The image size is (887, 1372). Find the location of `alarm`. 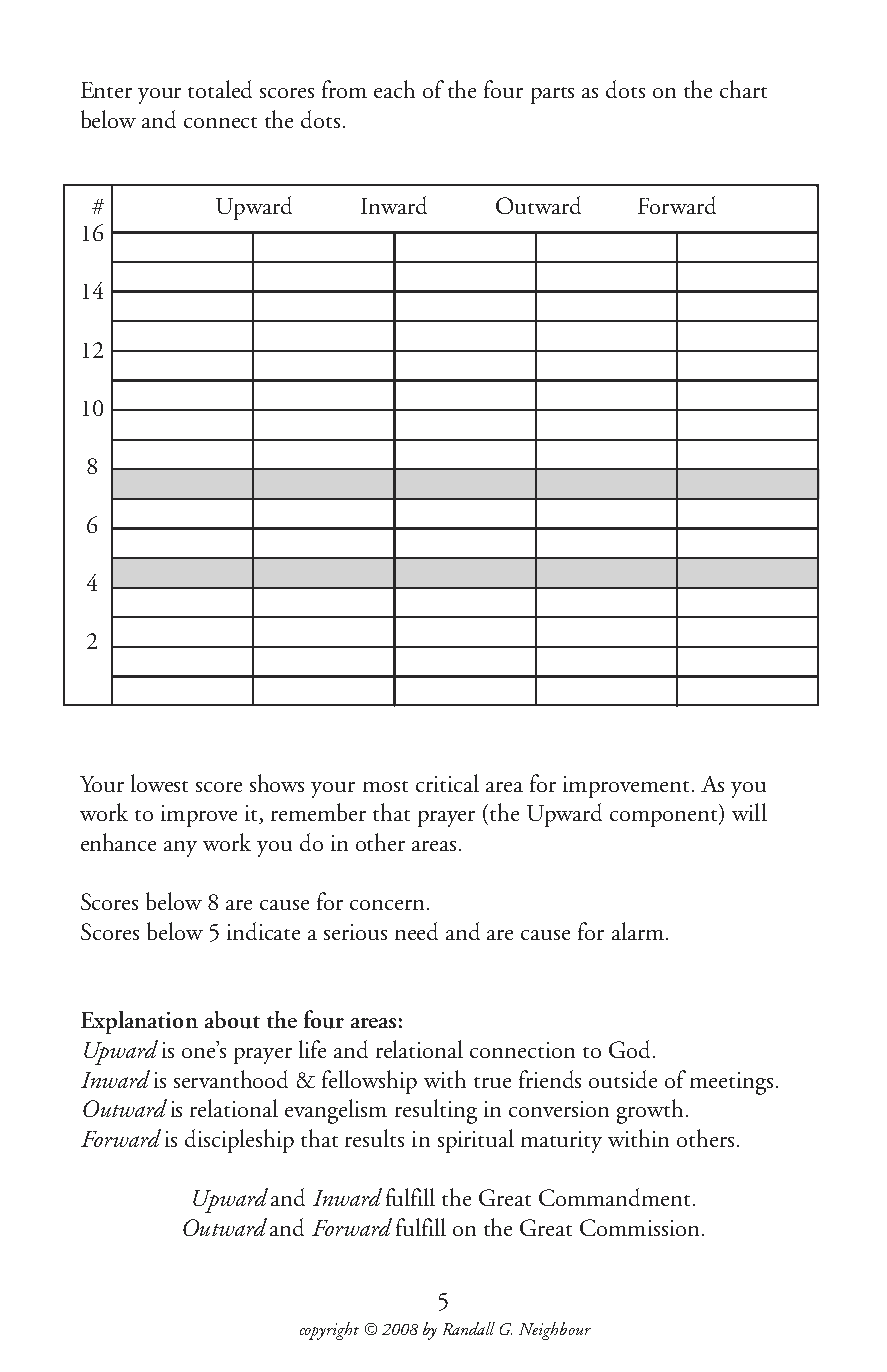

alarm is located at coordinates (638, 931).
